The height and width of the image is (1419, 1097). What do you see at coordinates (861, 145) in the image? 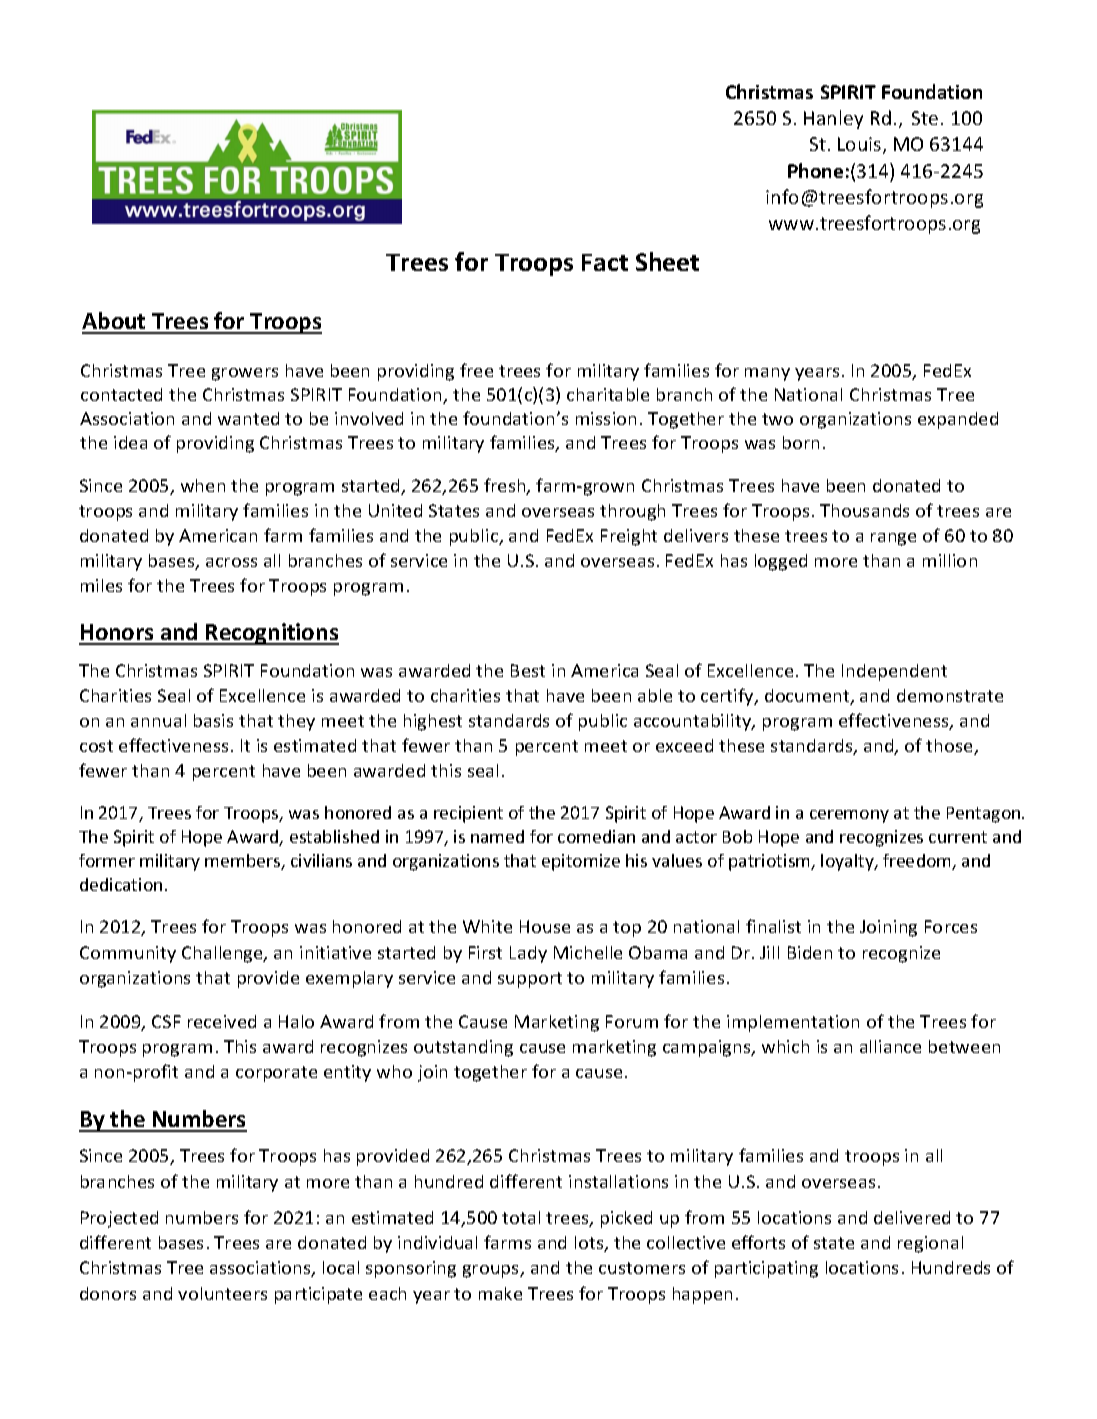
I see `Louis` at bounding box center [861, 145].
